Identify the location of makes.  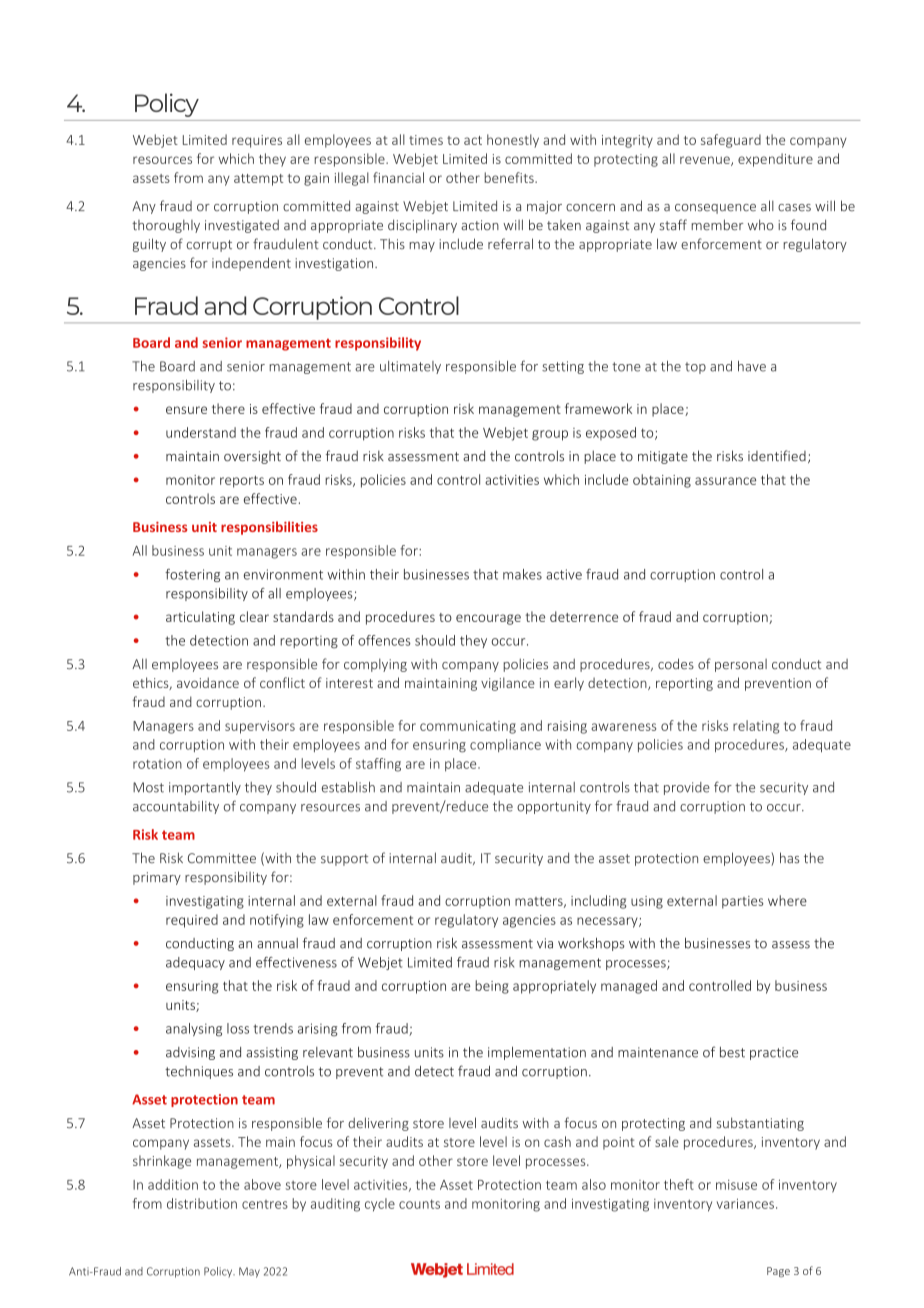
(522, 574).
